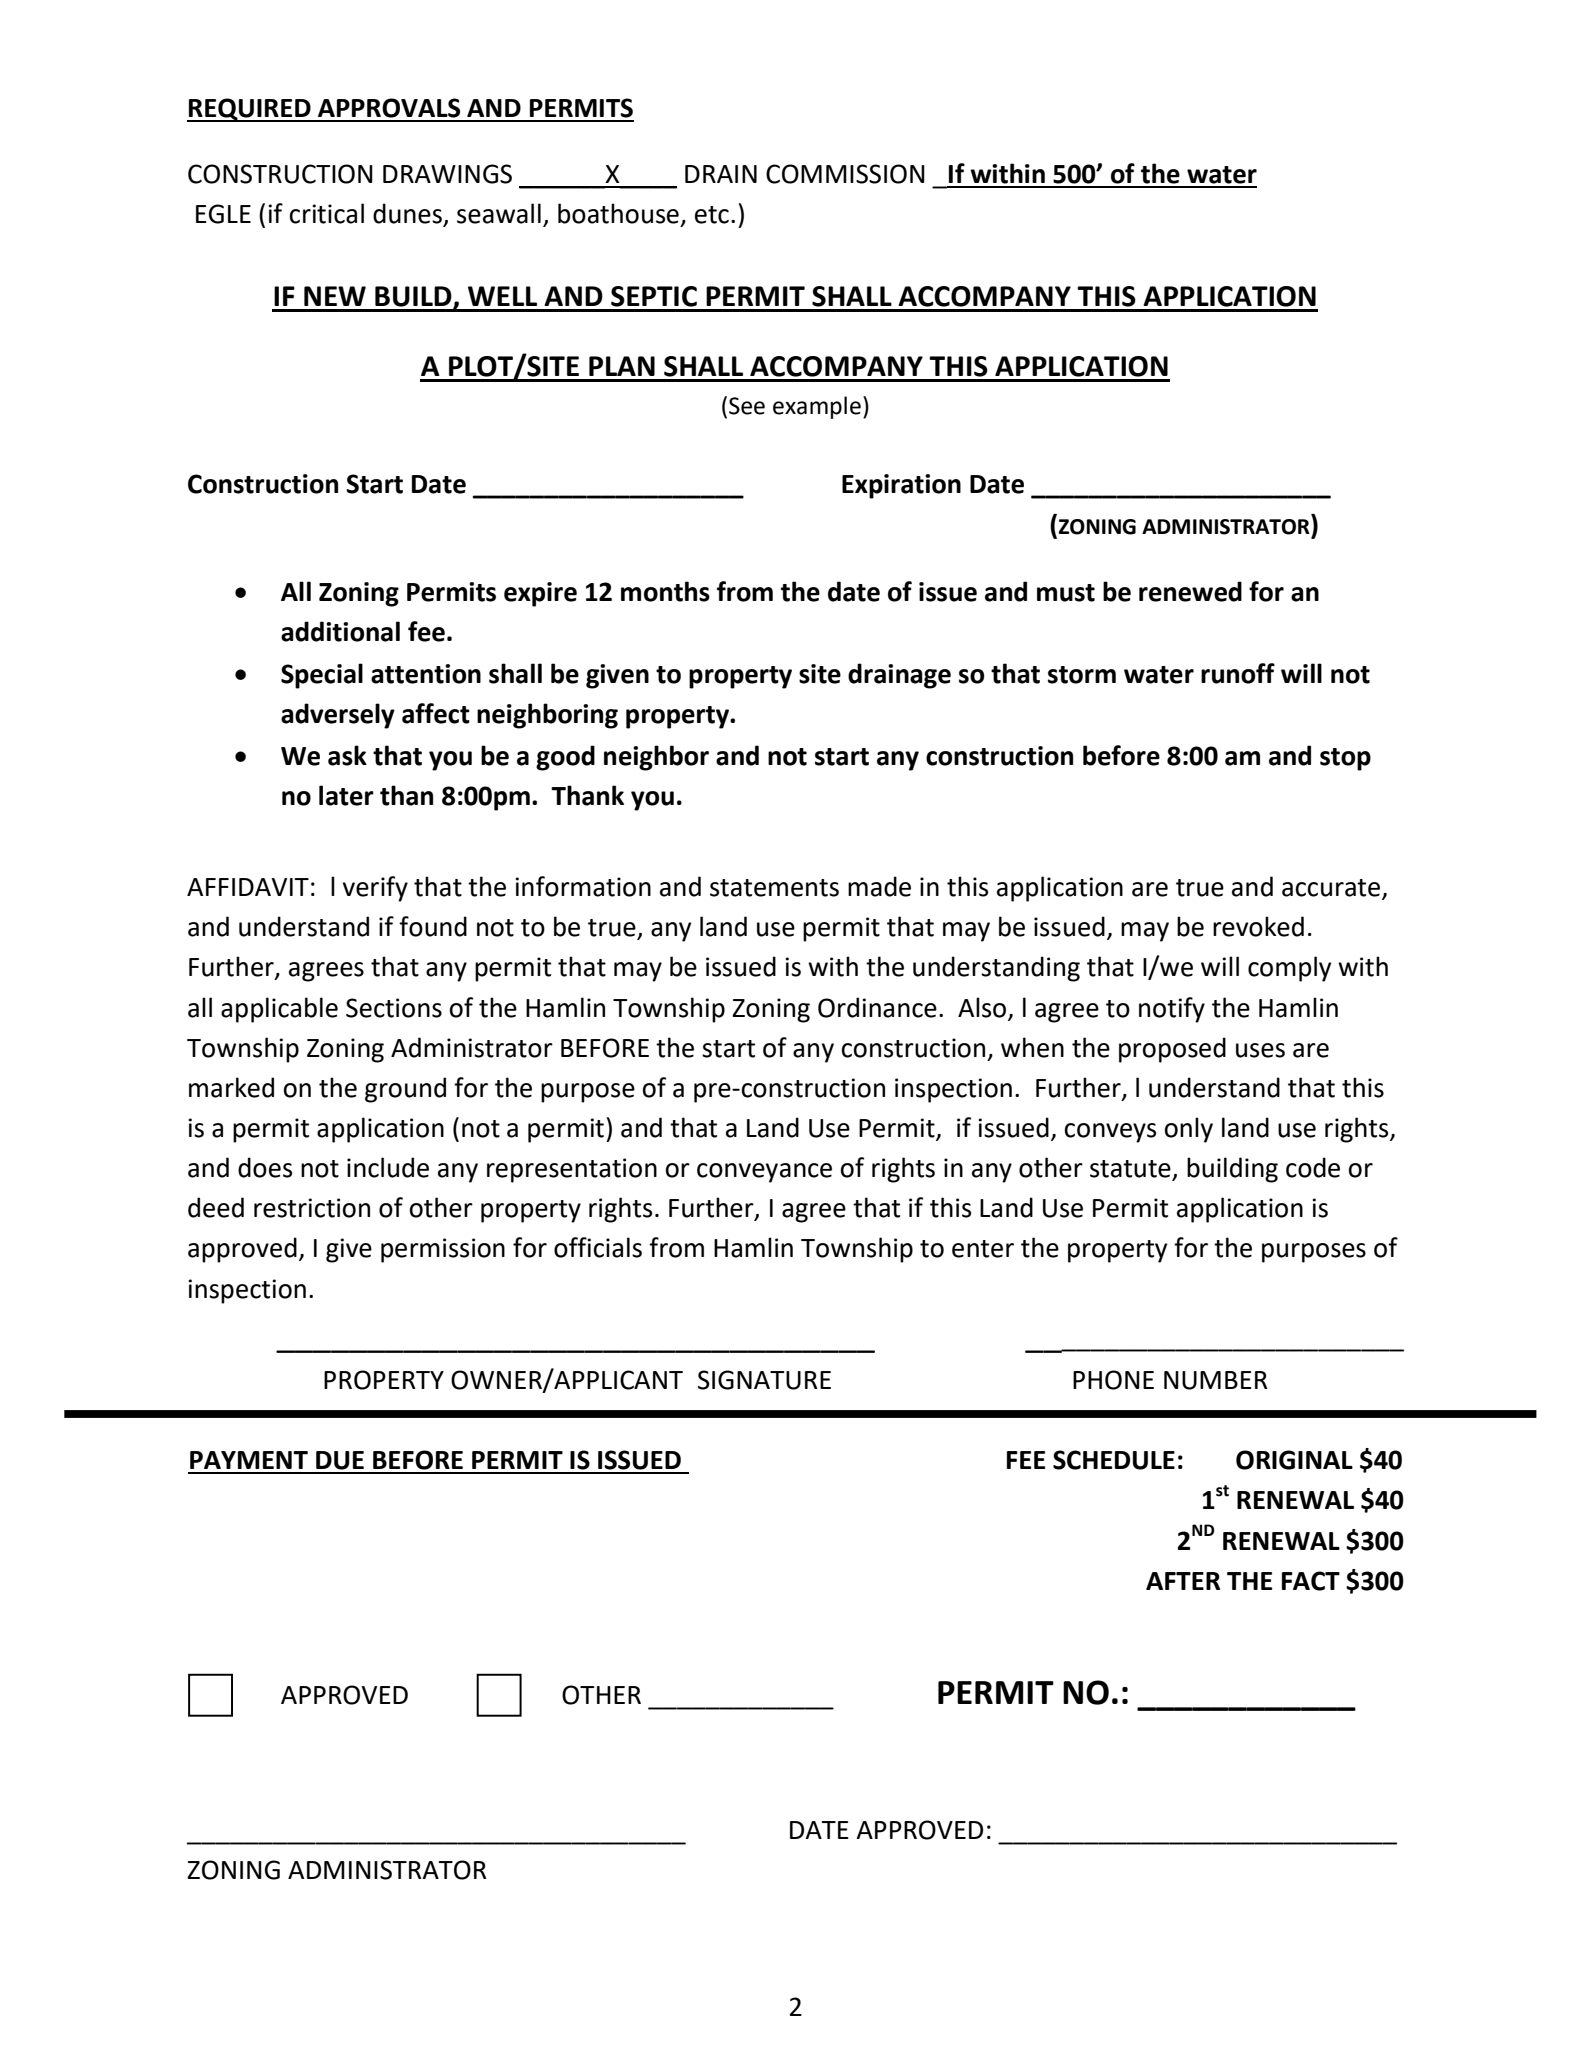 Image resolution: width=1591 pixels, height=2059 pixels. I want to click on Ordinance, so click(877, 1007).
